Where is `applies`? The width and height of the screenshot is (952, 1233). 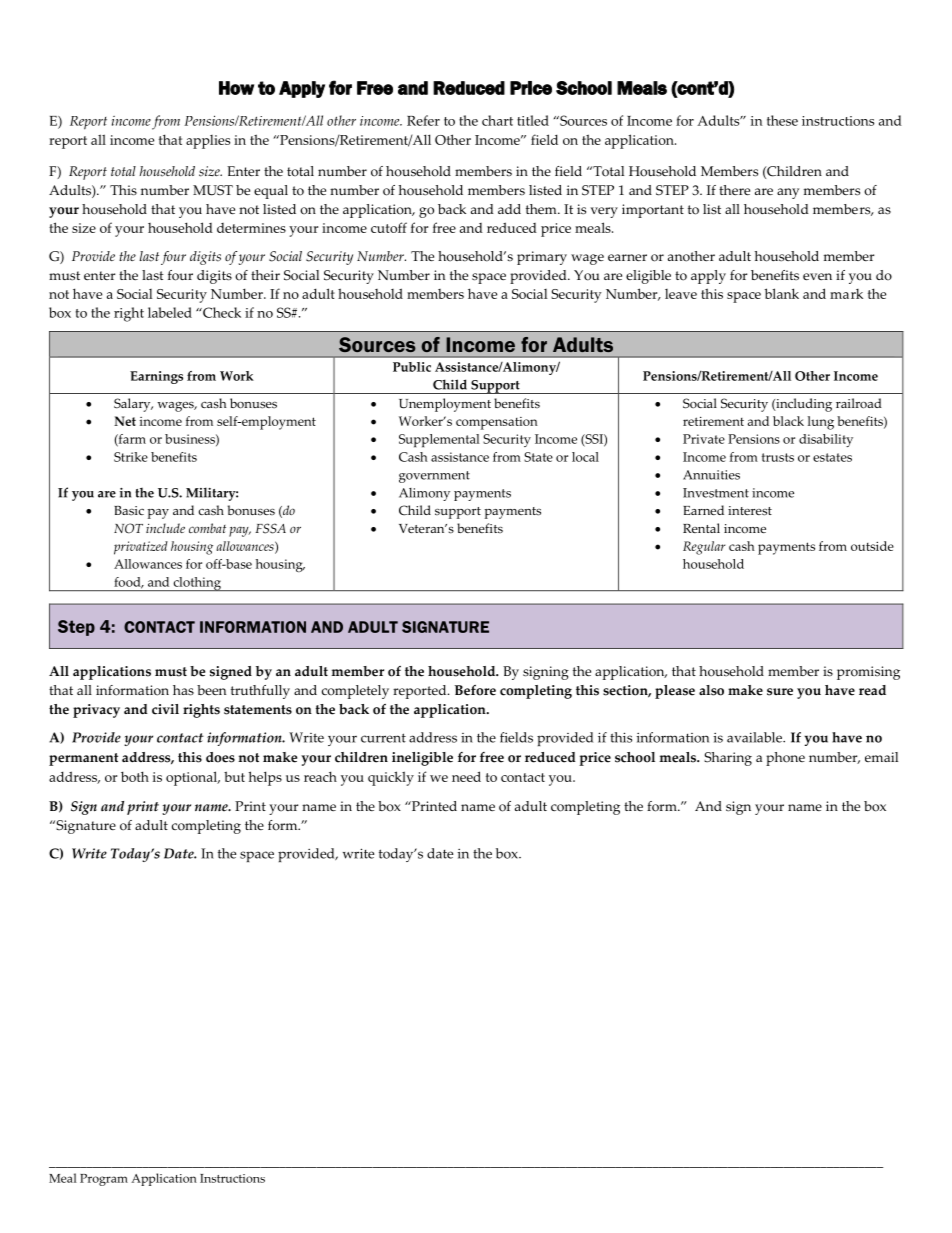 applies is located at coordinates (208, 142).
